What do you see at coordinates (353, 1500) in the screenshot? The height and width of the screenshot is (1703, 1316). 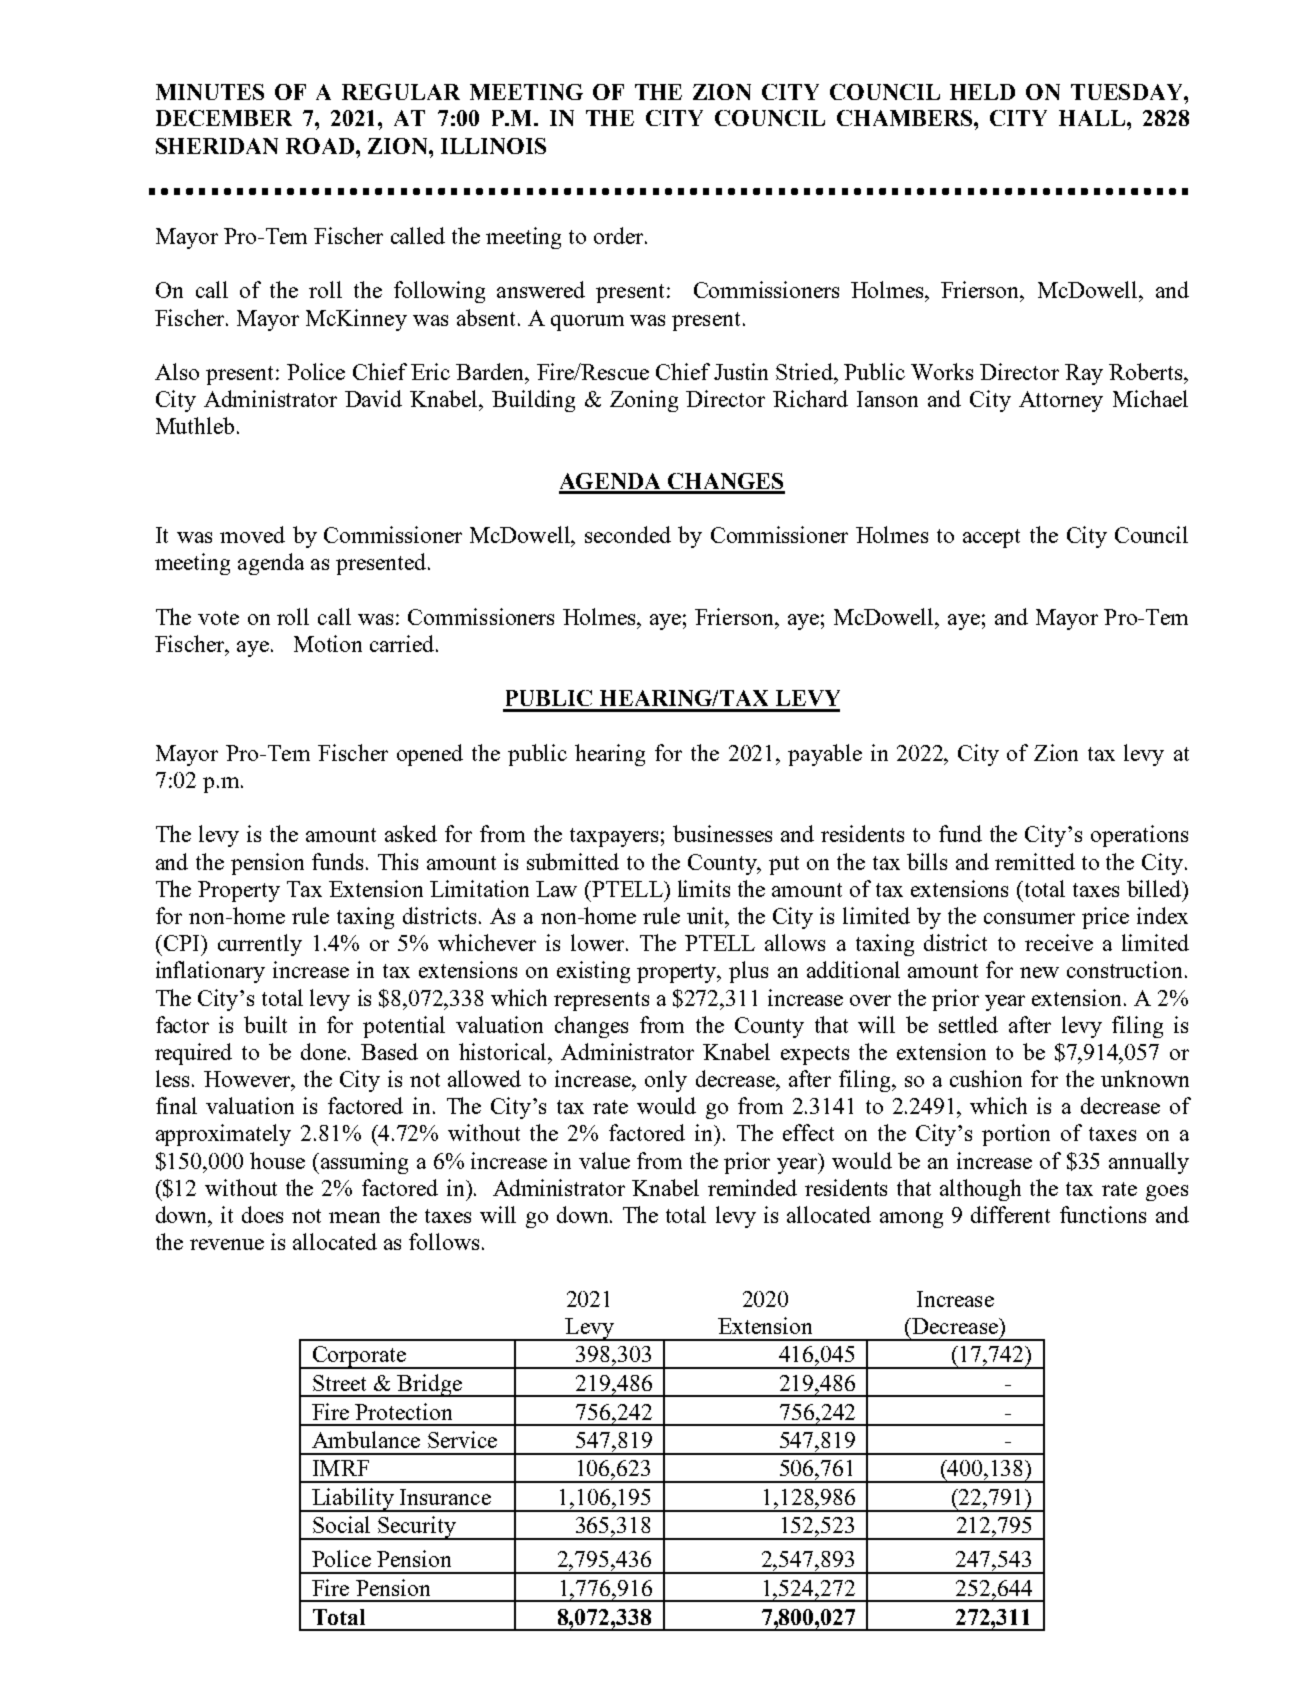 I see `Liability` at bounding box center [353, 1500].
